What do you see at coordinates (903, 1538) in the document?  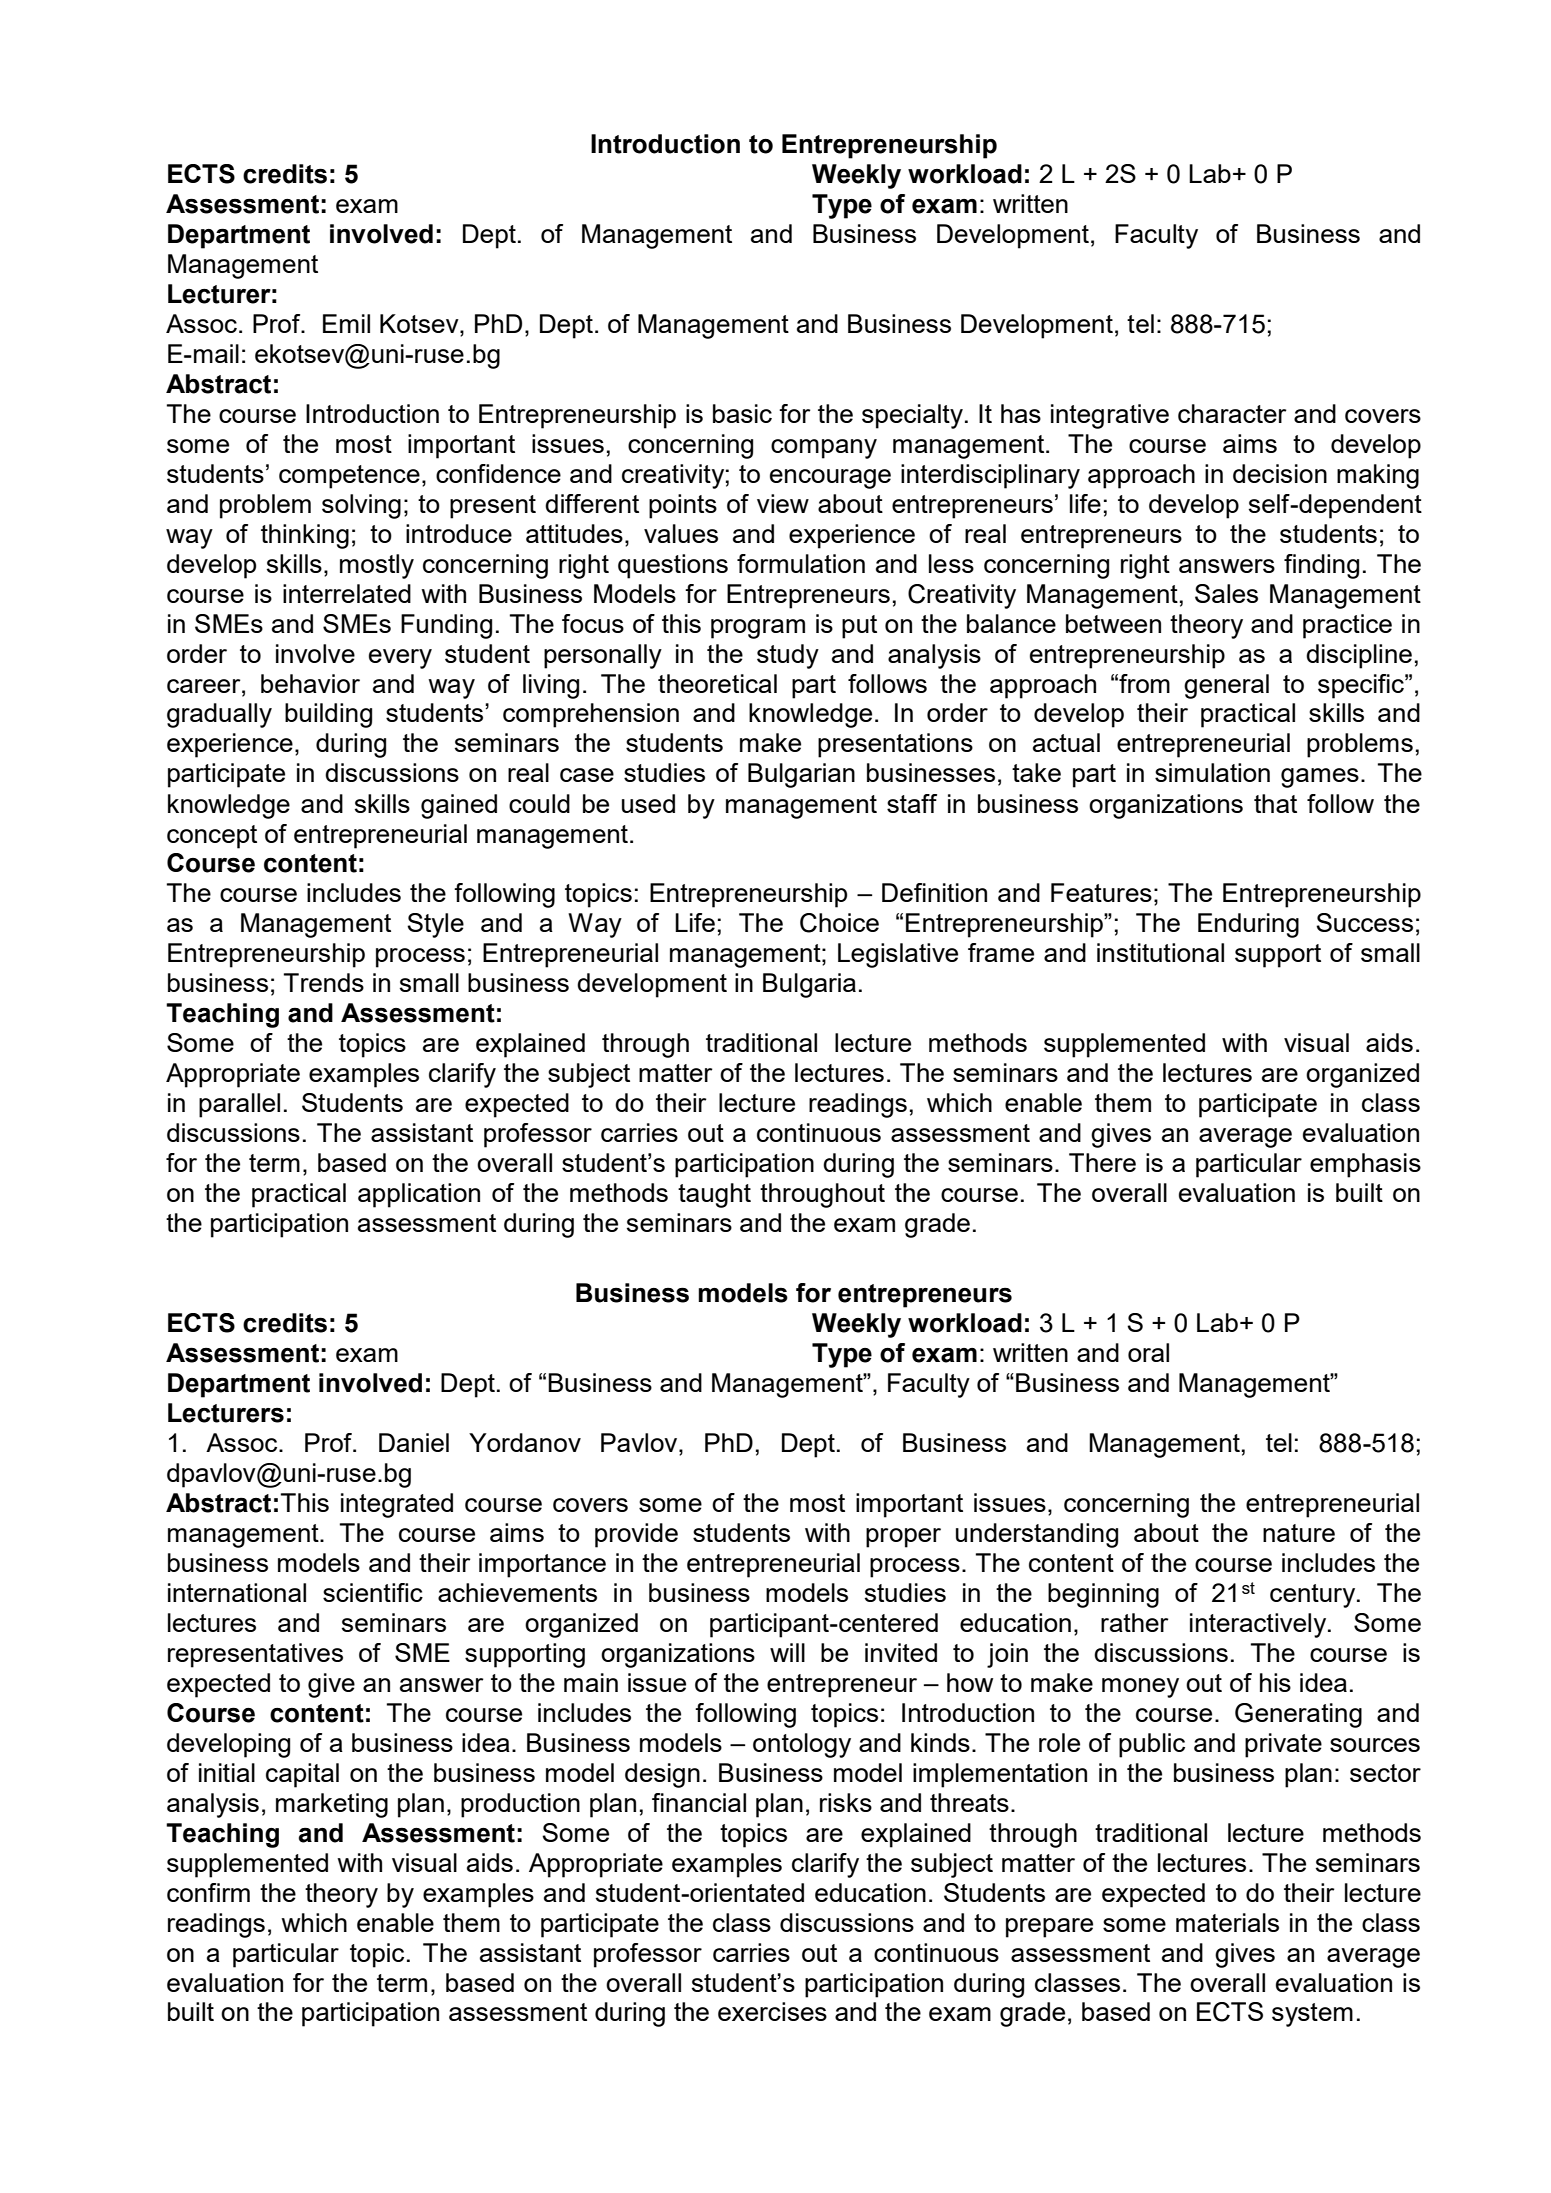 I see `proper` at bounding box center [903, 1538].
